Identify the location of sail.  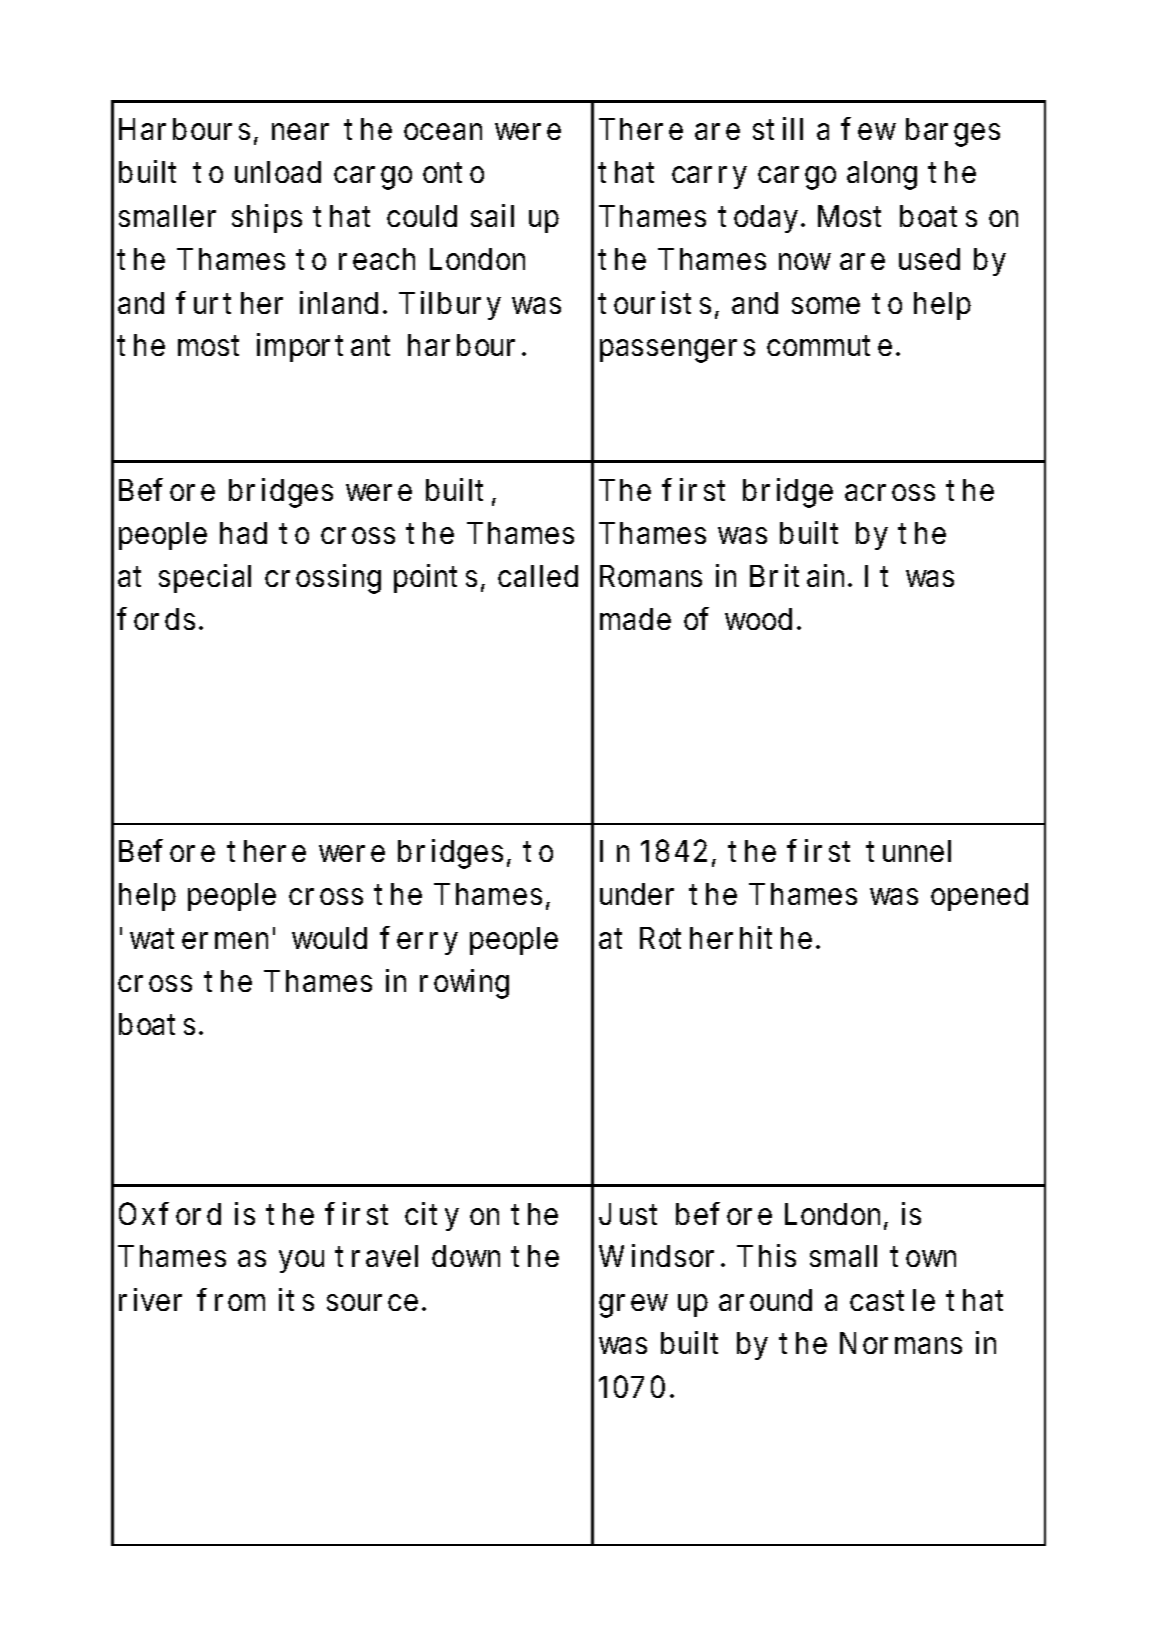
(492, 215).
